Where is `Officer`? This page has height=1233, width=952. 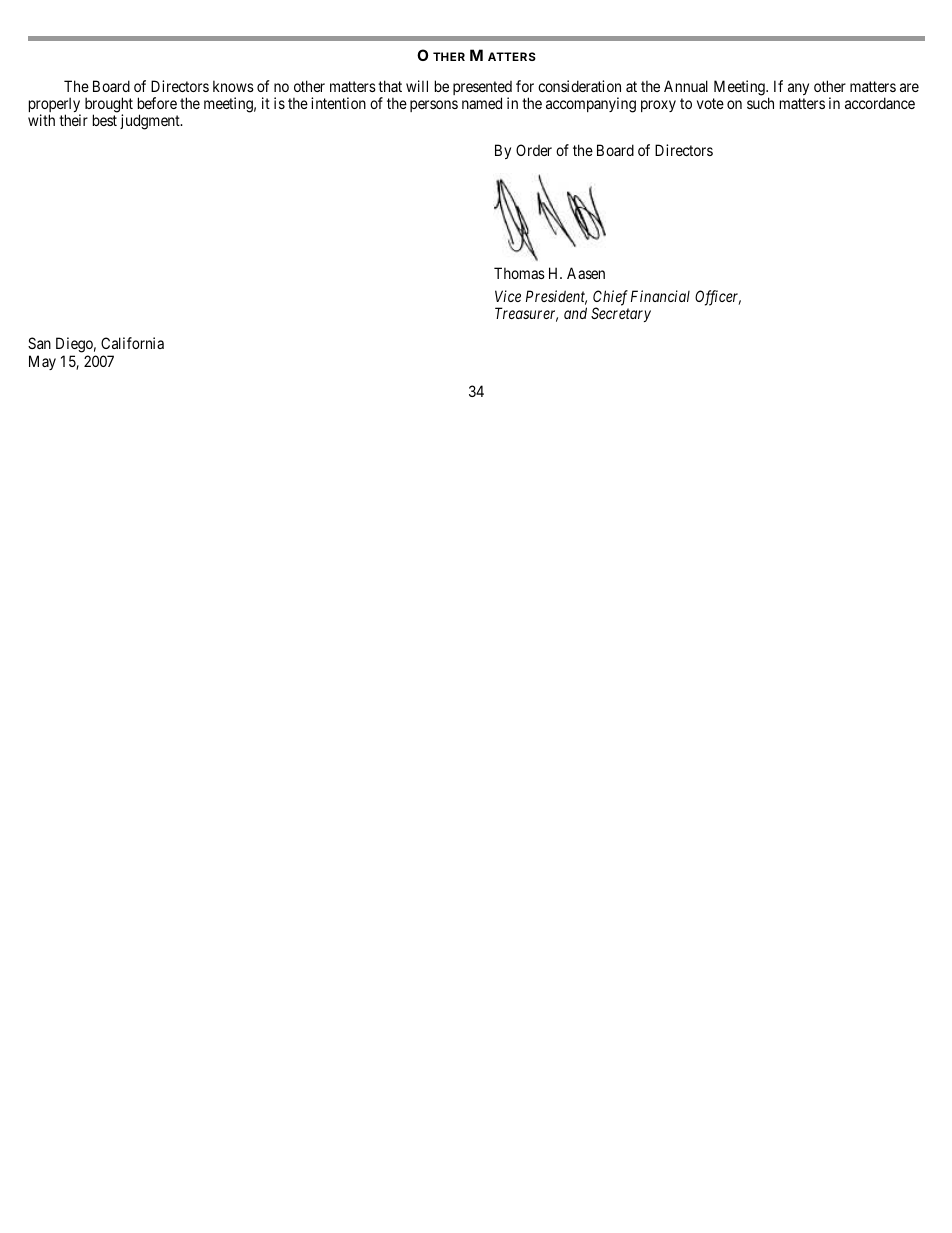 Officer is located at coordinates (718, 298).
